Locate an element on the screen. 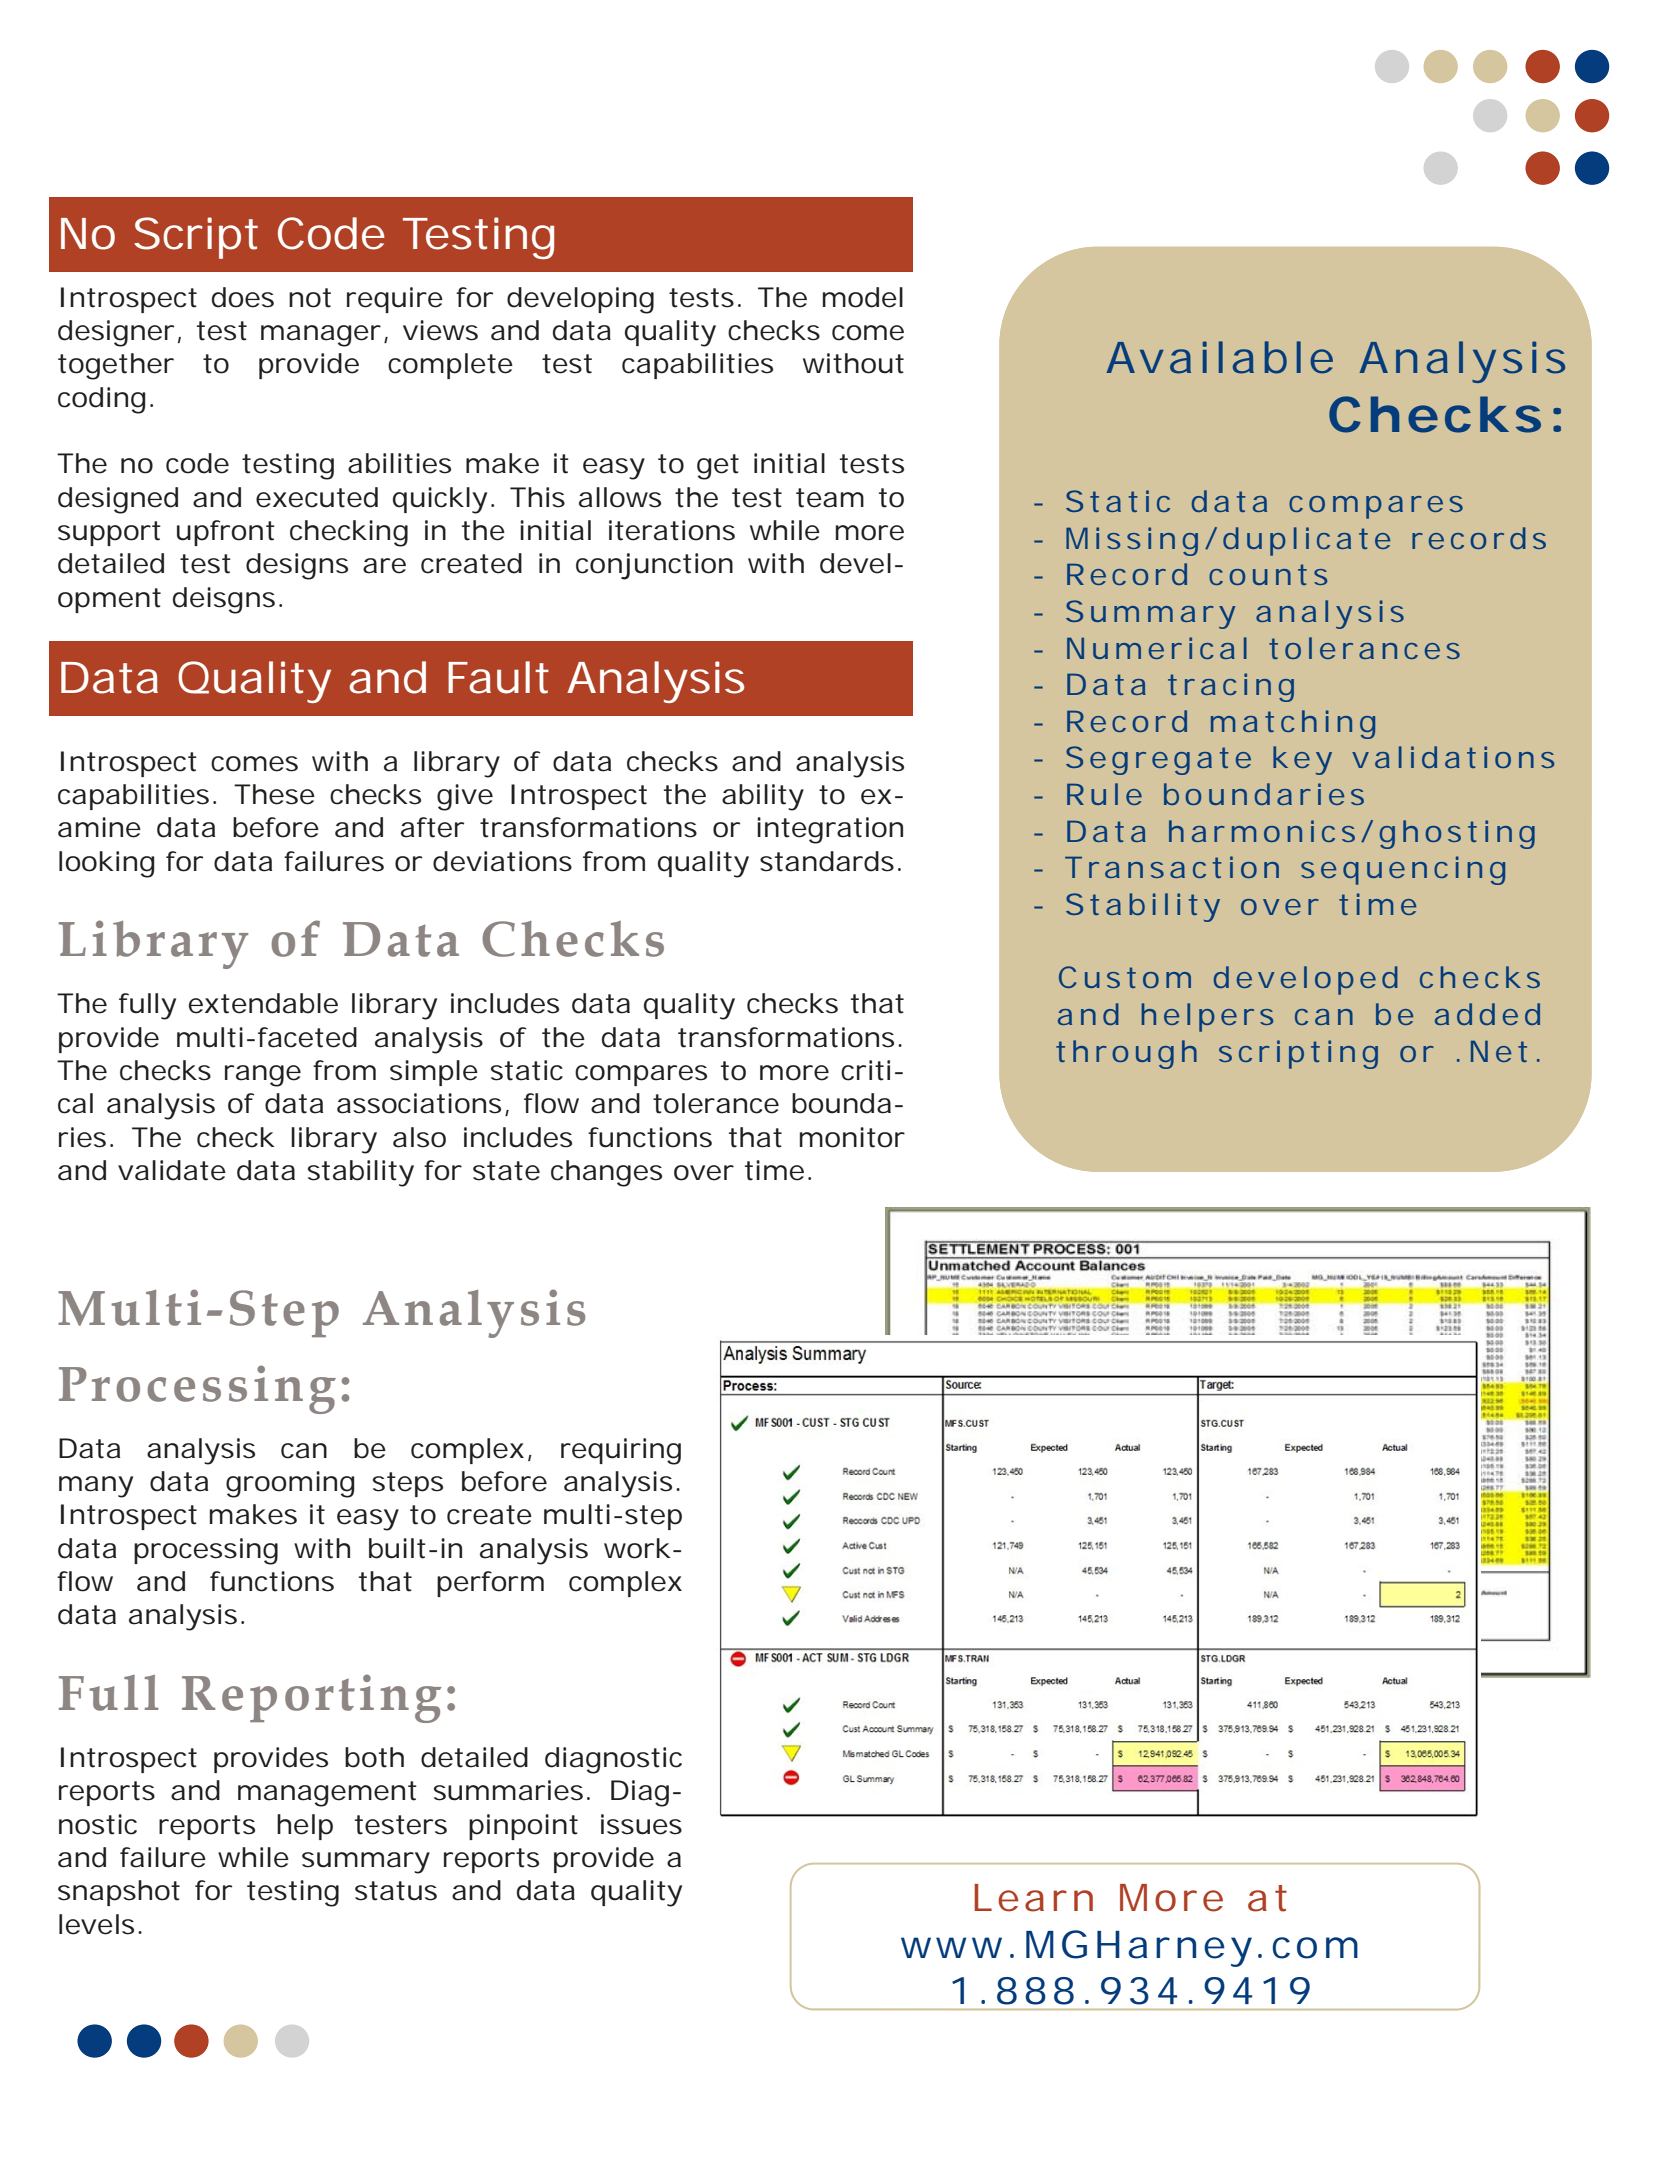  Net is located at coordinates (1499, 1051).
